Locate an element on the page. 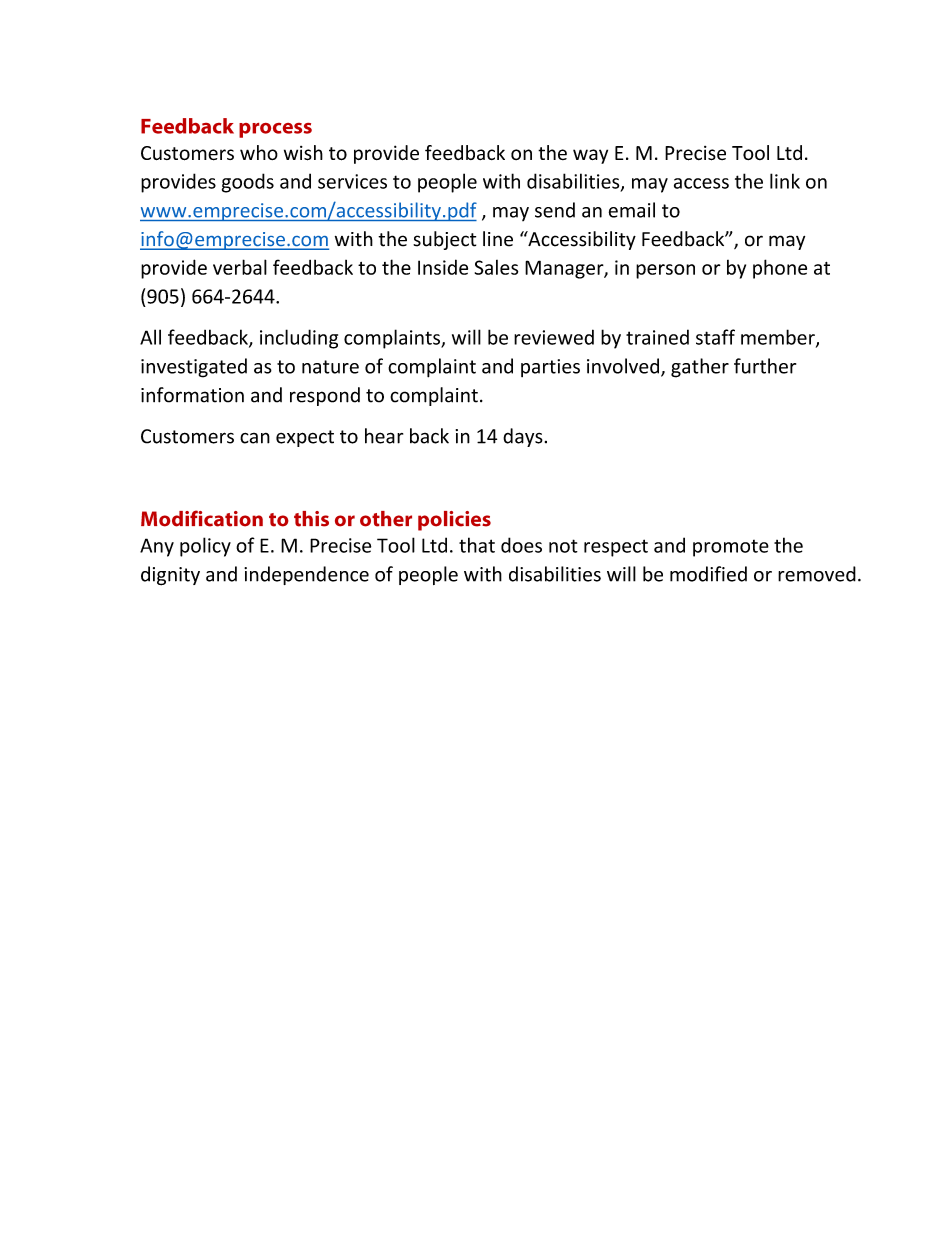 This image has height=1233, width=952. that is located at coordinates (477, 545).
